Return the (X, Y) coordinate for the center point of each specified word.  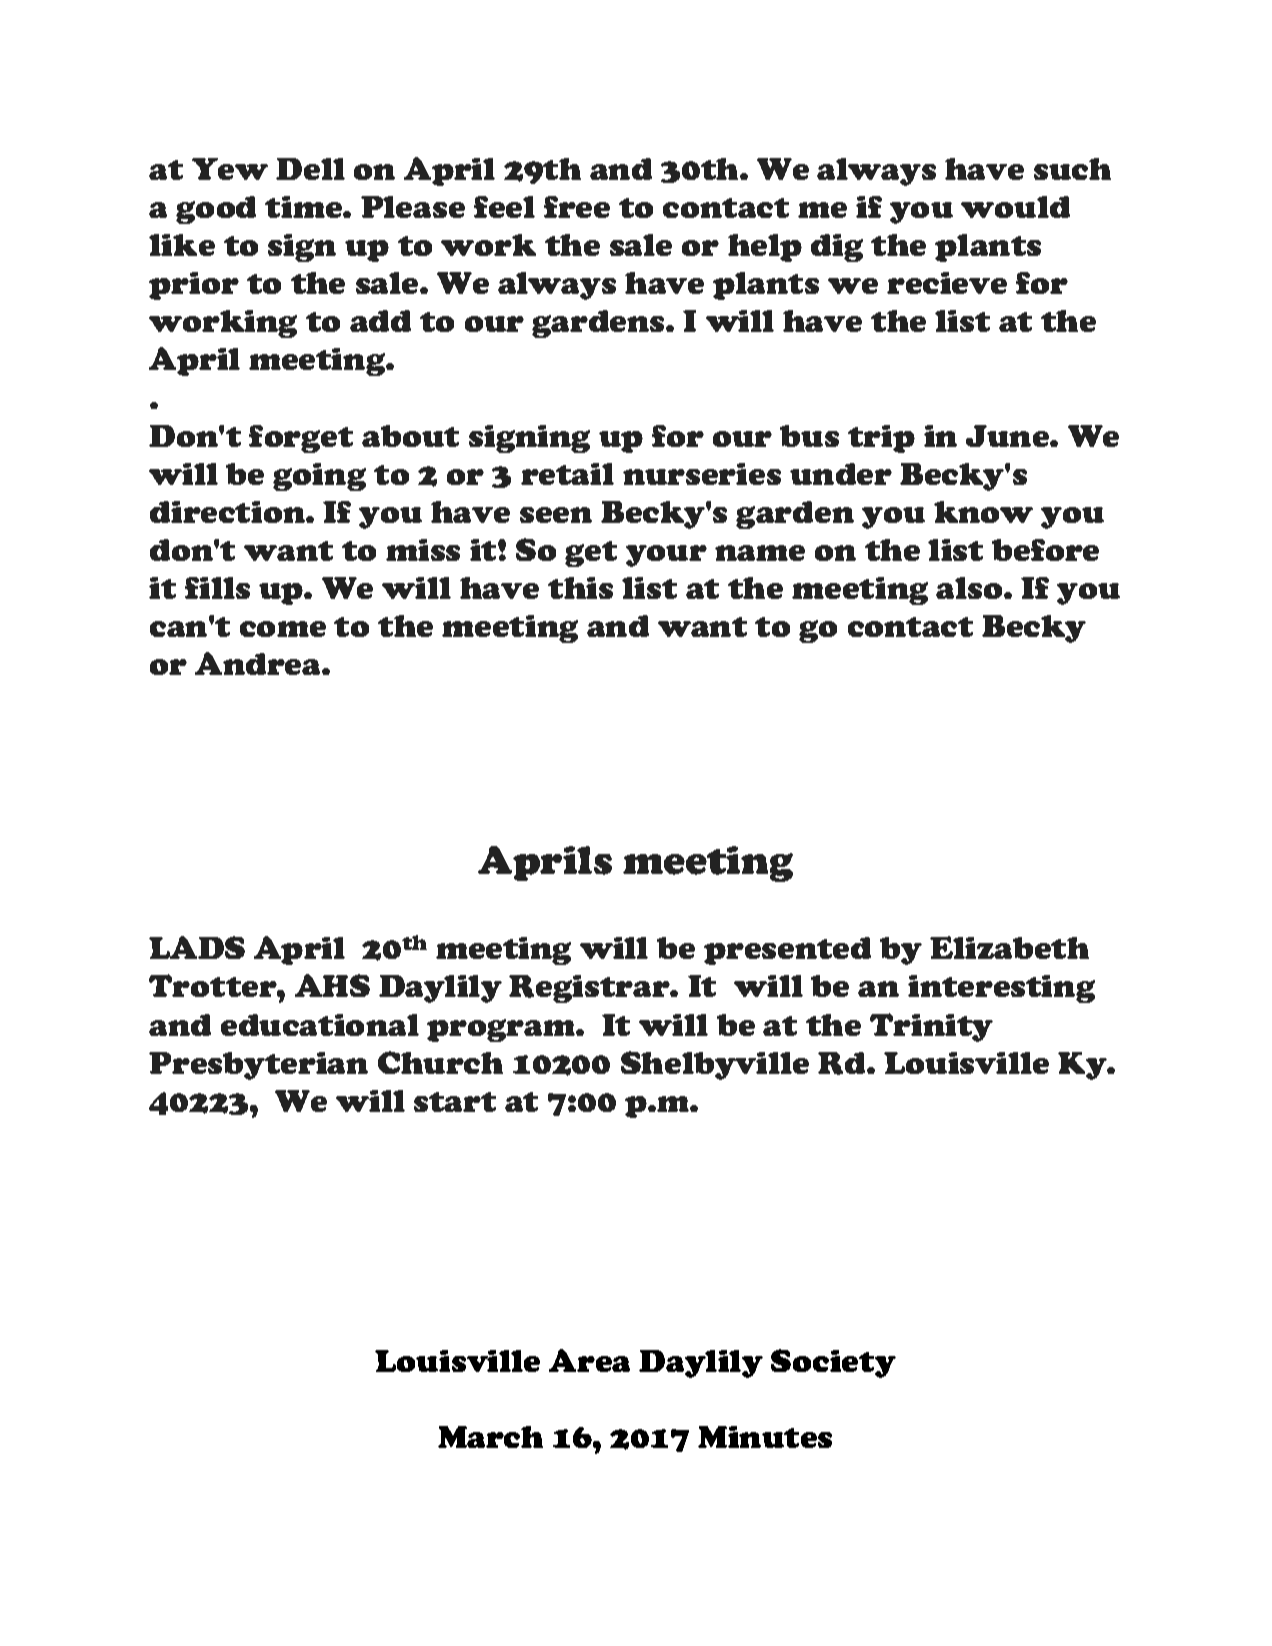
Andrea (259, 663)
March (490, 1437)
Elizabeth (1009, 947)
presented (787, 951)
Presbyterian (258, 1066)
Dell (310, 169)
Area (589, 1360)
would (1015, 207)
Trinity (931, 1027)
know (983, 512)
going (319, 477)
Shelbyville (715, 1065)
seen (556, 515)
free (577, 207)
